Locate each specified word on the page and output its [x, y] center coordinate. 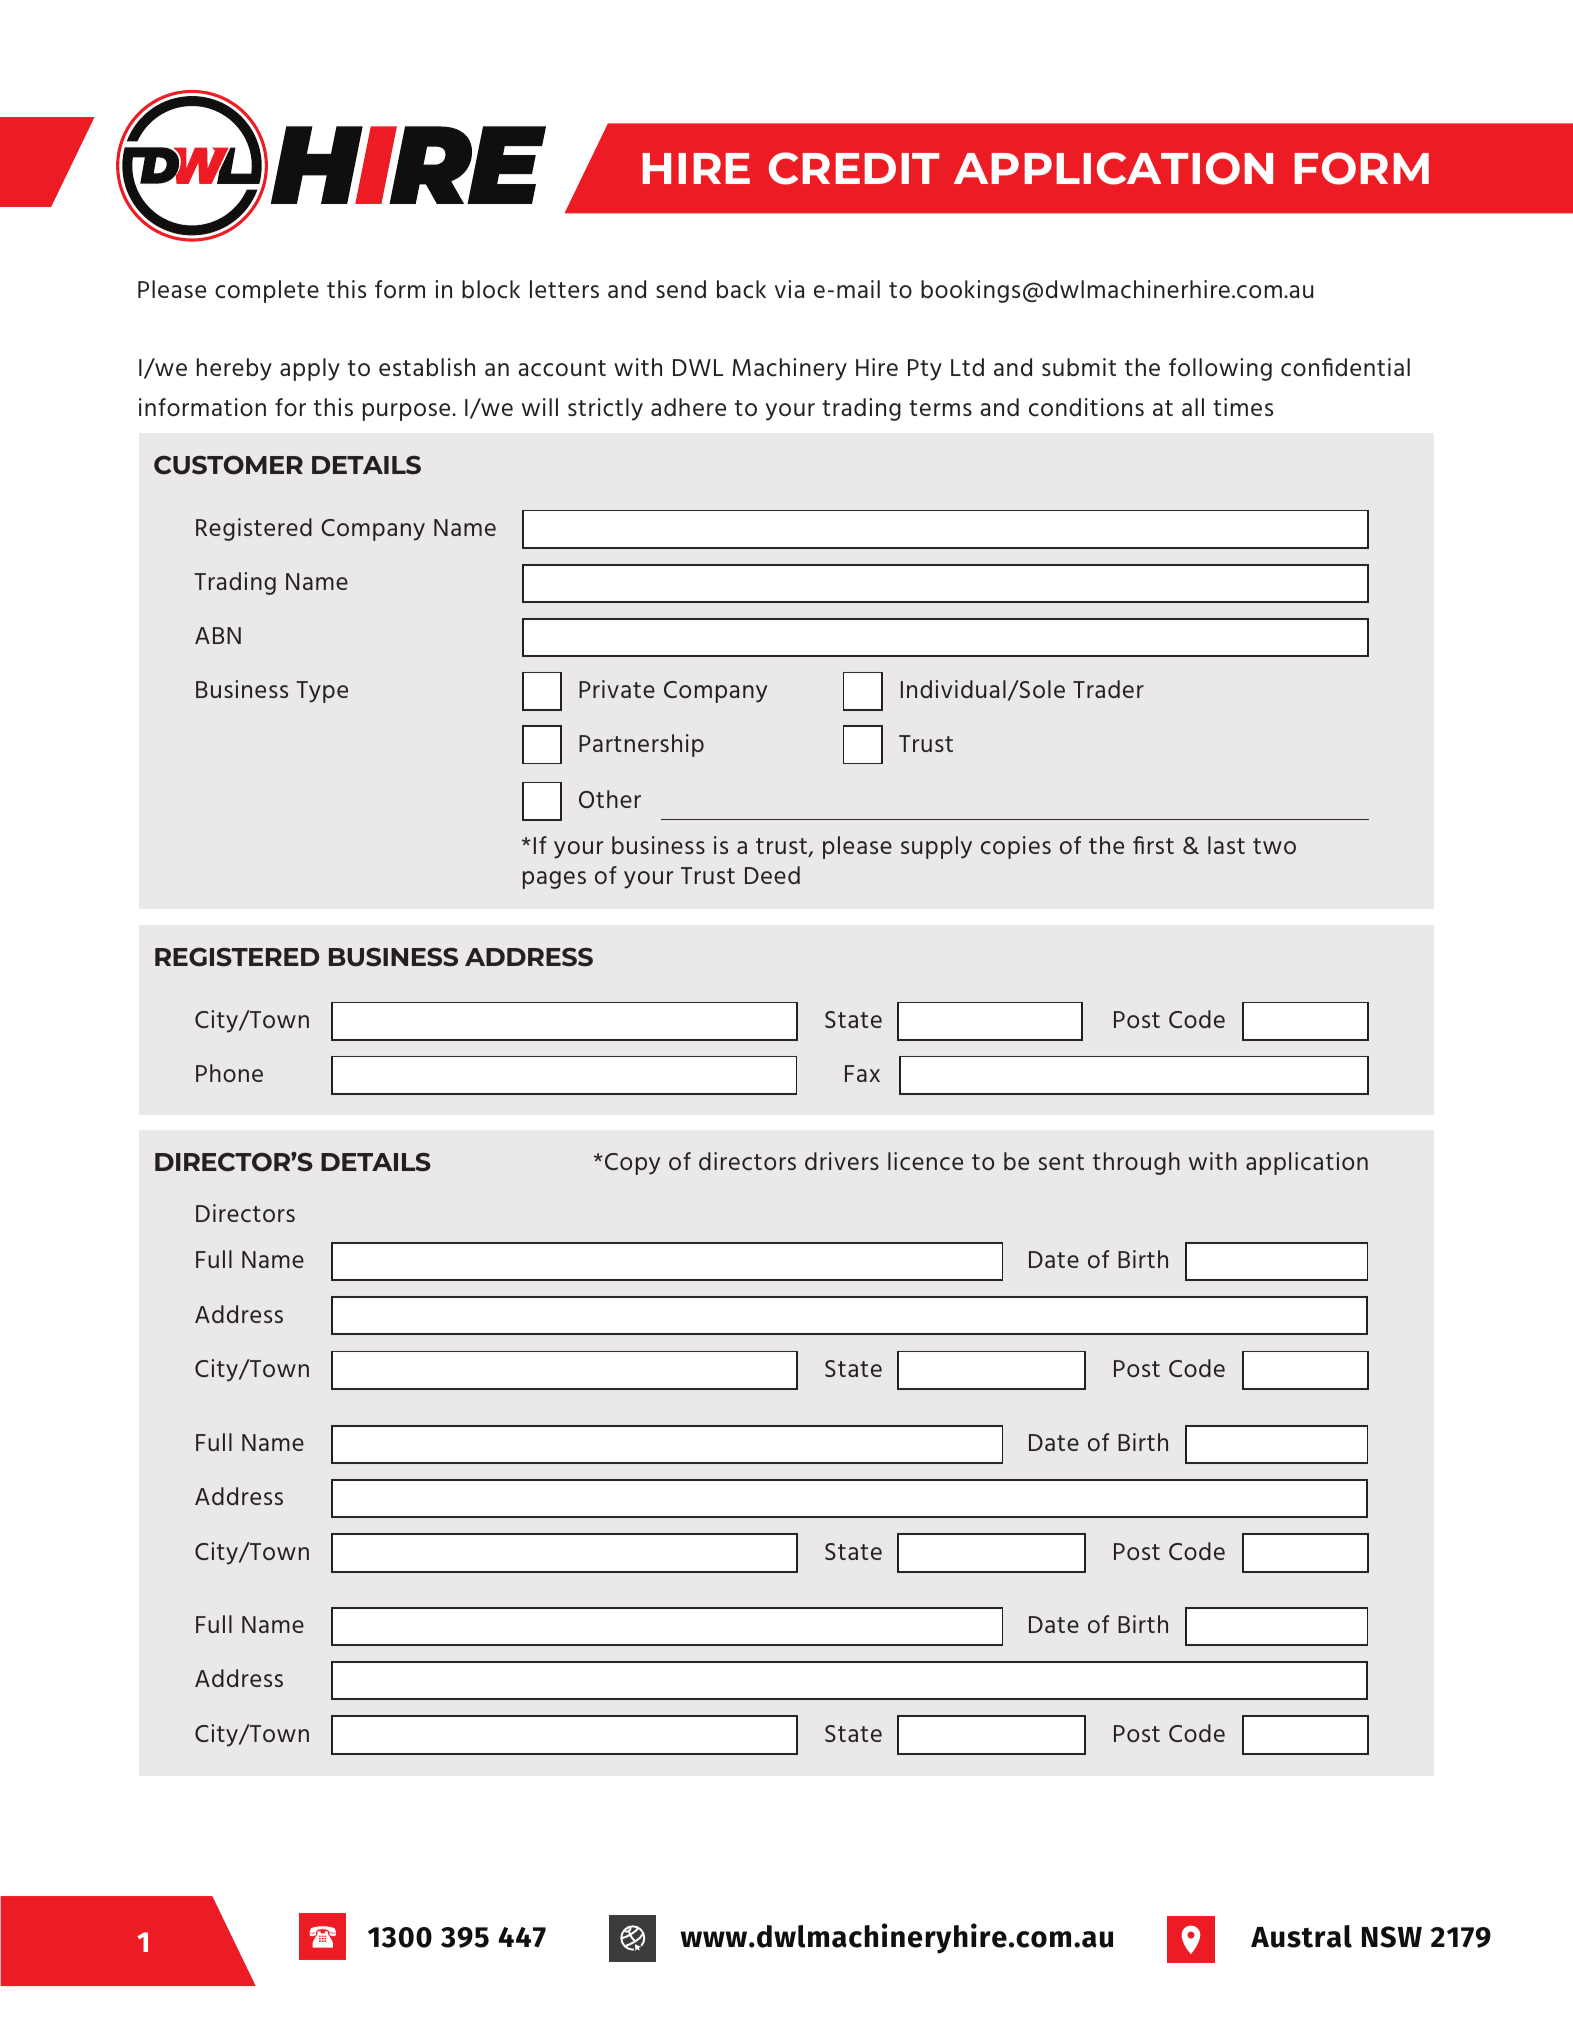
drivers [842, 1161]
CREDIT [854, 168]
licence [925, 1161]
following [1220, 369]
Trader [1108, 689]
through [1136, 1163]
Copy [632, 1164]
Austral [1301, 1936]
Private [617, 689]
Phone [229, 1073]
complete [267, 291]
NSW [1392, 1937]
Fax [862, 1073]
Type [322, 692]
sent [1061, 1162]
